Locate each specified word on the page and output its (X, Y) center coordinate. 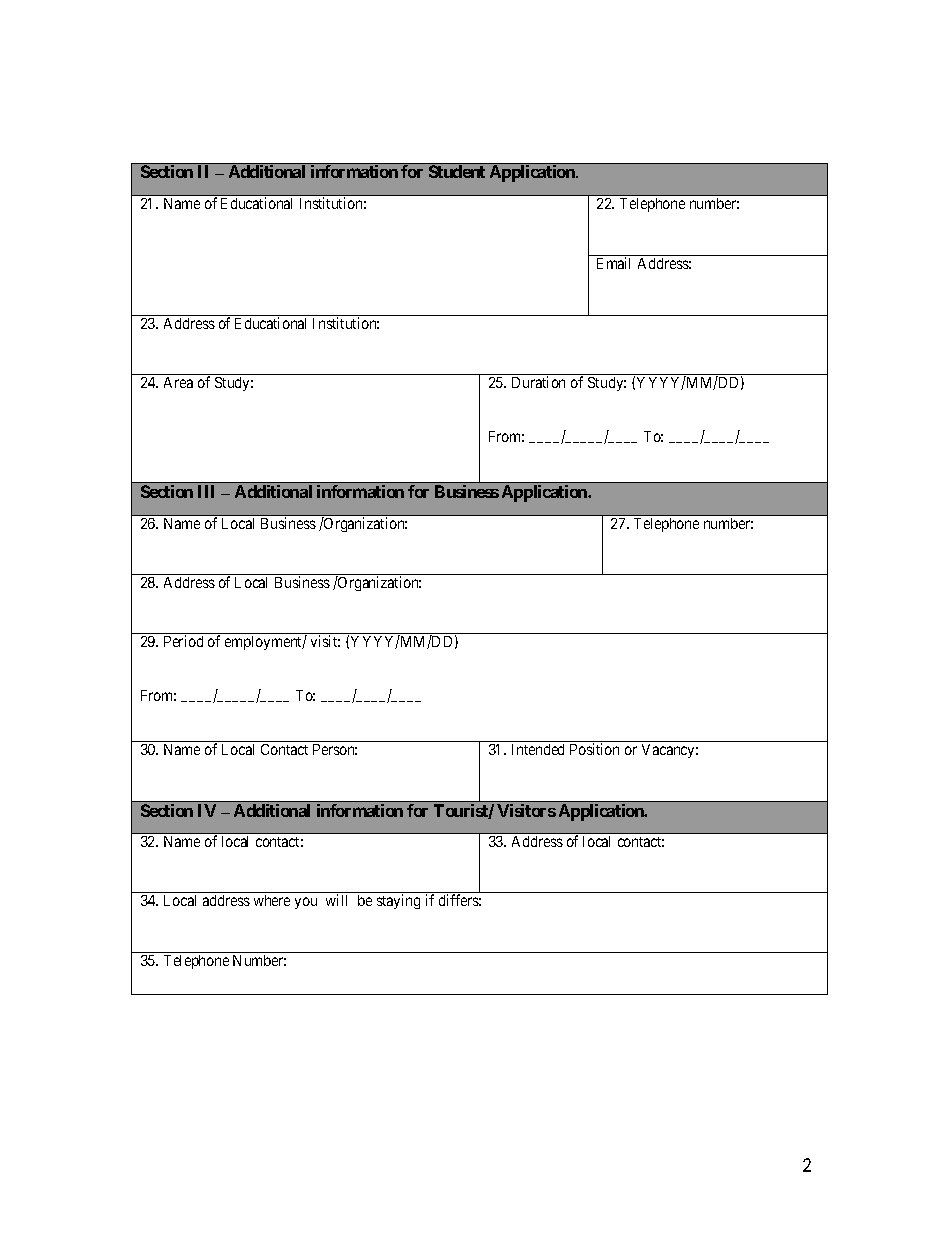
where (272, 900)
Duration (538, 382)
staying (398, 901)
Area (178, 382)
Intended (538, 749)
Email (613, 263)
